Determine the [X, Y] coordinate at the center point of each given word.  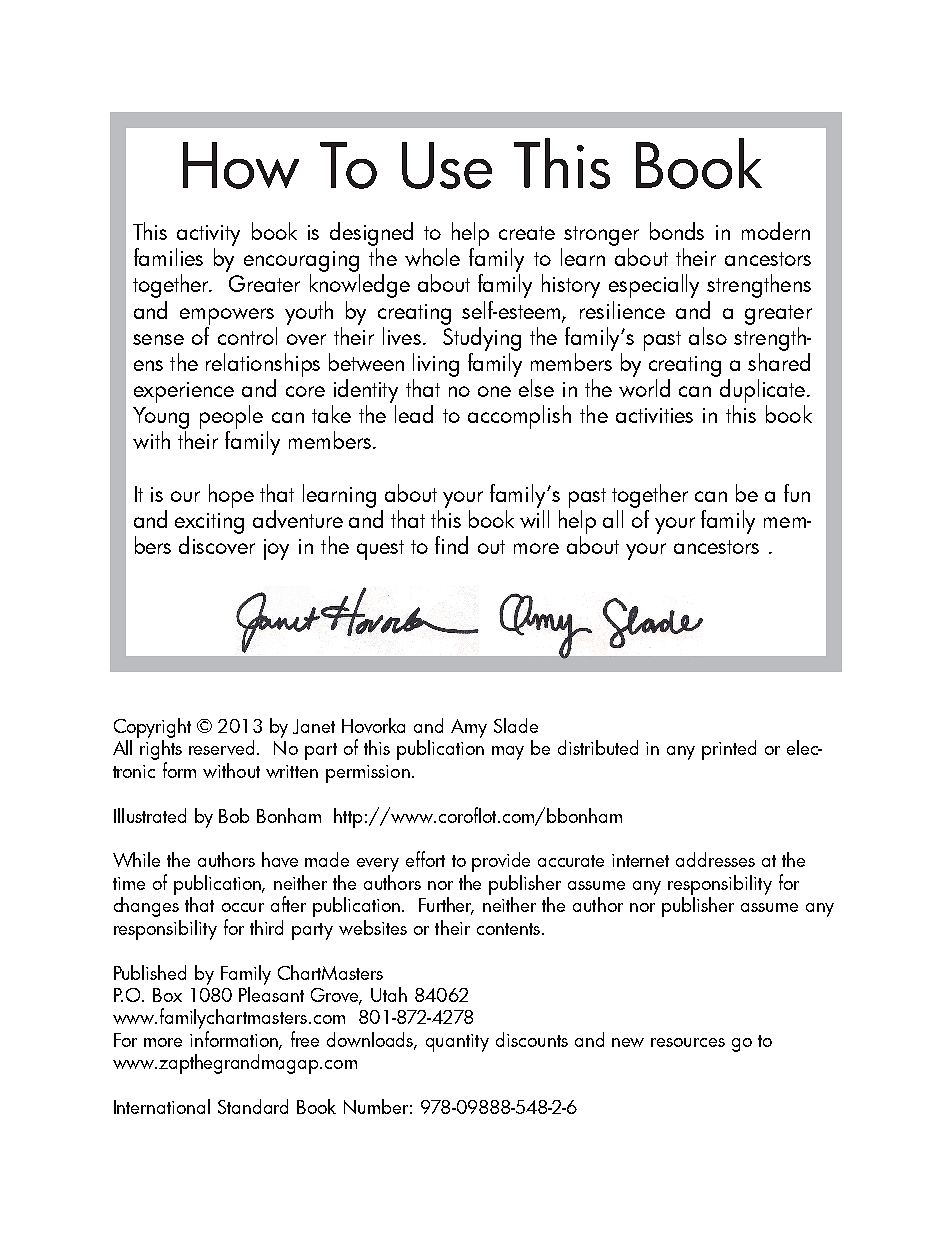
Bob [234, 815]
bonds [677, 231]
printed [729, 750]
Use [447, 165]
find [451, 545]
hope [231, 496]
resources [688, 1042]
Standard [253, 1106]
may [508, 753]
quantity [457, 1043]
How [241, 165]
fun [797, 493]
